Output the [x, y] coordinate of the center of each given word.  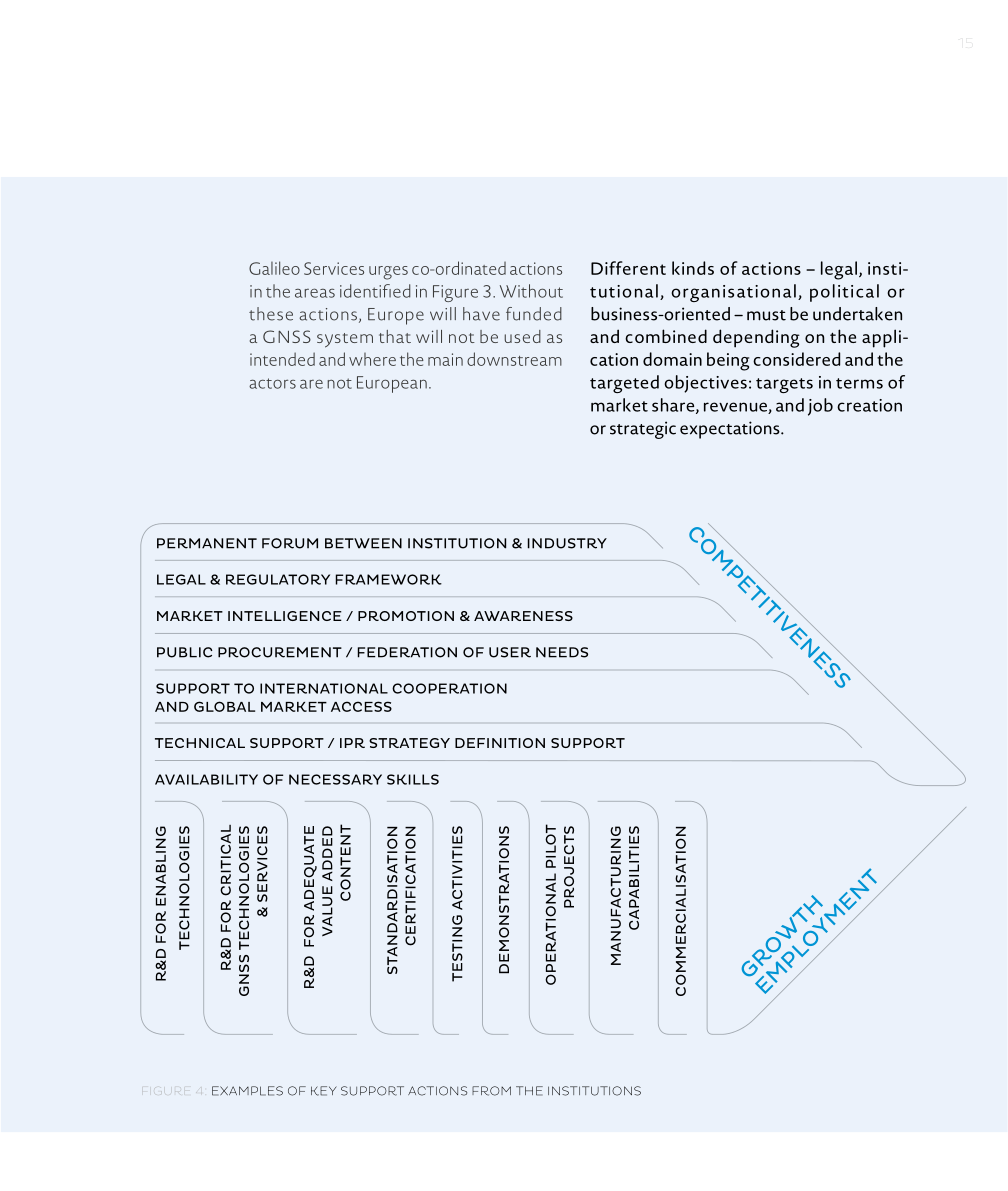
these [271, 314]
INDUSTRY [567, 543]
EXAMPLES [247, 1091]
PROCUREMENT [280, 652]
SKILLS [413, 779]
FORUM [290, 543]
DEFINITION [500, 743]
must [766, 315]
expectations [731, 430]
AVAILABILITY [206, 779]
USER [510, 652]
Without [531, 291]
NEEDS [562, 652]
